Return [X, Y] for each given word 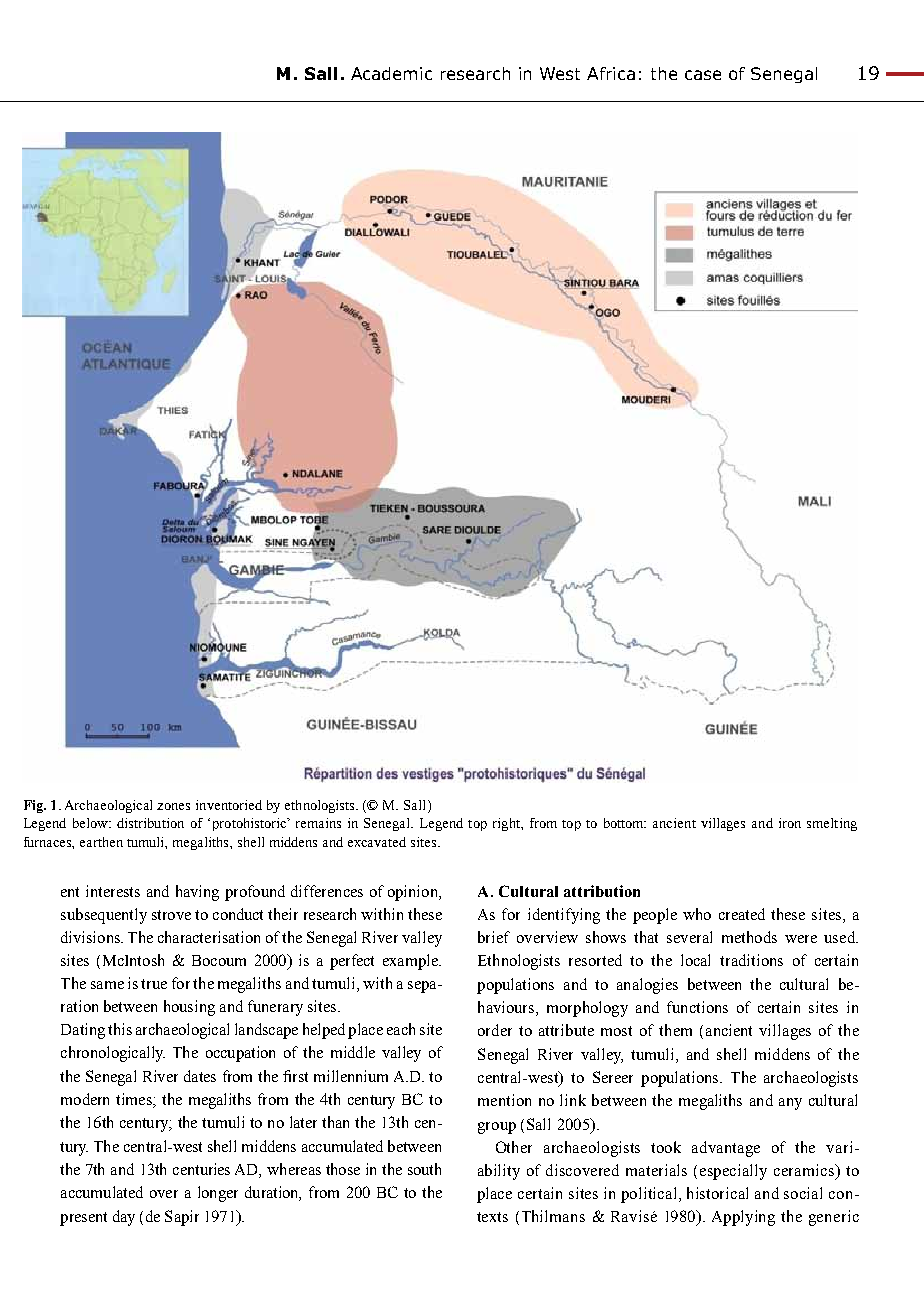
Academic [391, 73]
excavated [377, 842]
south [424, 1169]
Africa [611, 73]
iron [790, 823]
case [703, 75]
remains [318, 823]
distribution [150, 823]
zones [173, 806]
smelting [832, 824]
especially [733, 1172]
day [124, 1218]
